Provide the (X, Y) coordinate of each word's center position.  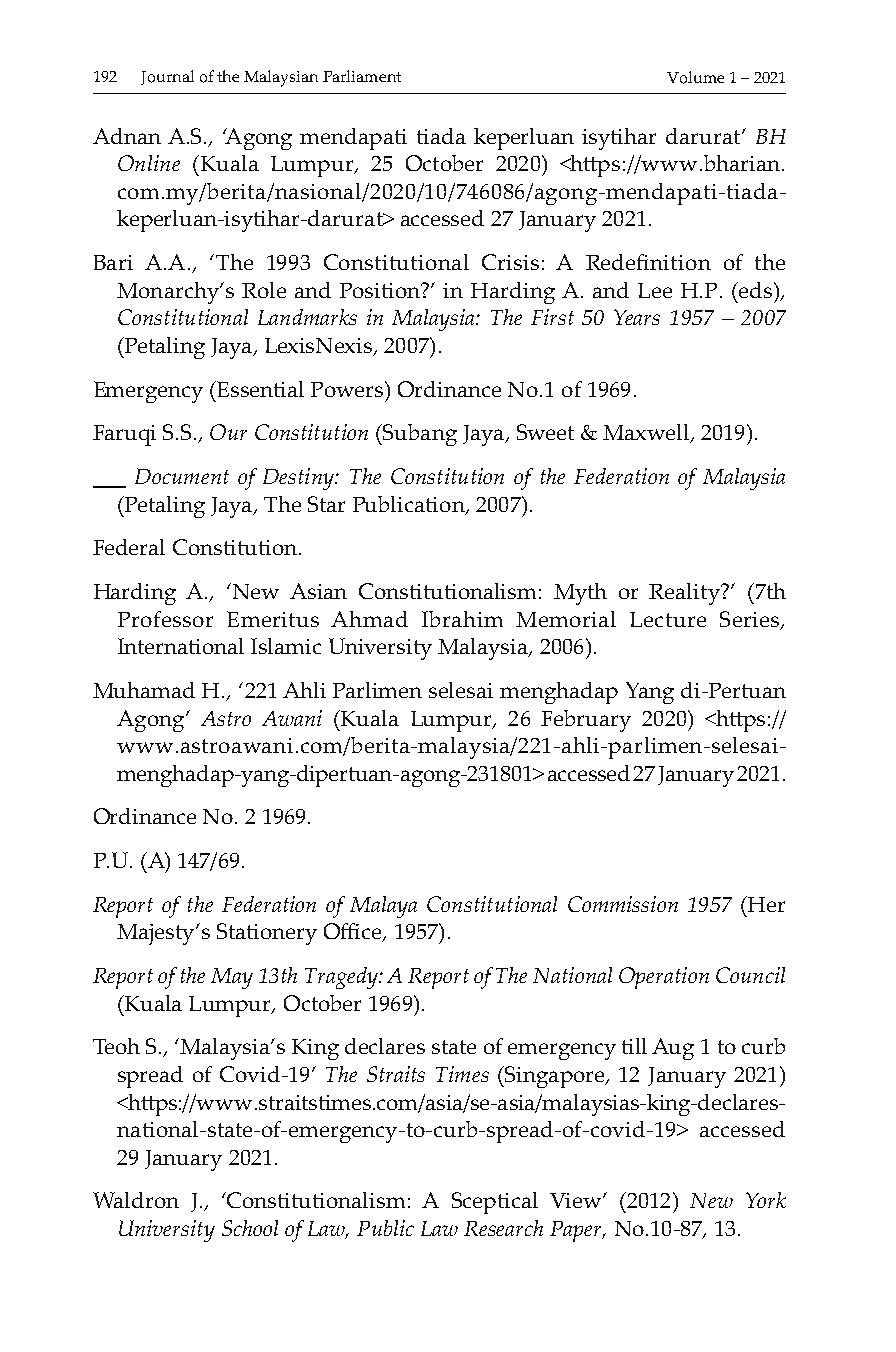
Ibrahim (462, 619)
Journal (167, 77)
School (250, 1228)
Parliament (362, 76)
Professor (165, 619)
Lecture (668, 619)
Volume (695, 77)
